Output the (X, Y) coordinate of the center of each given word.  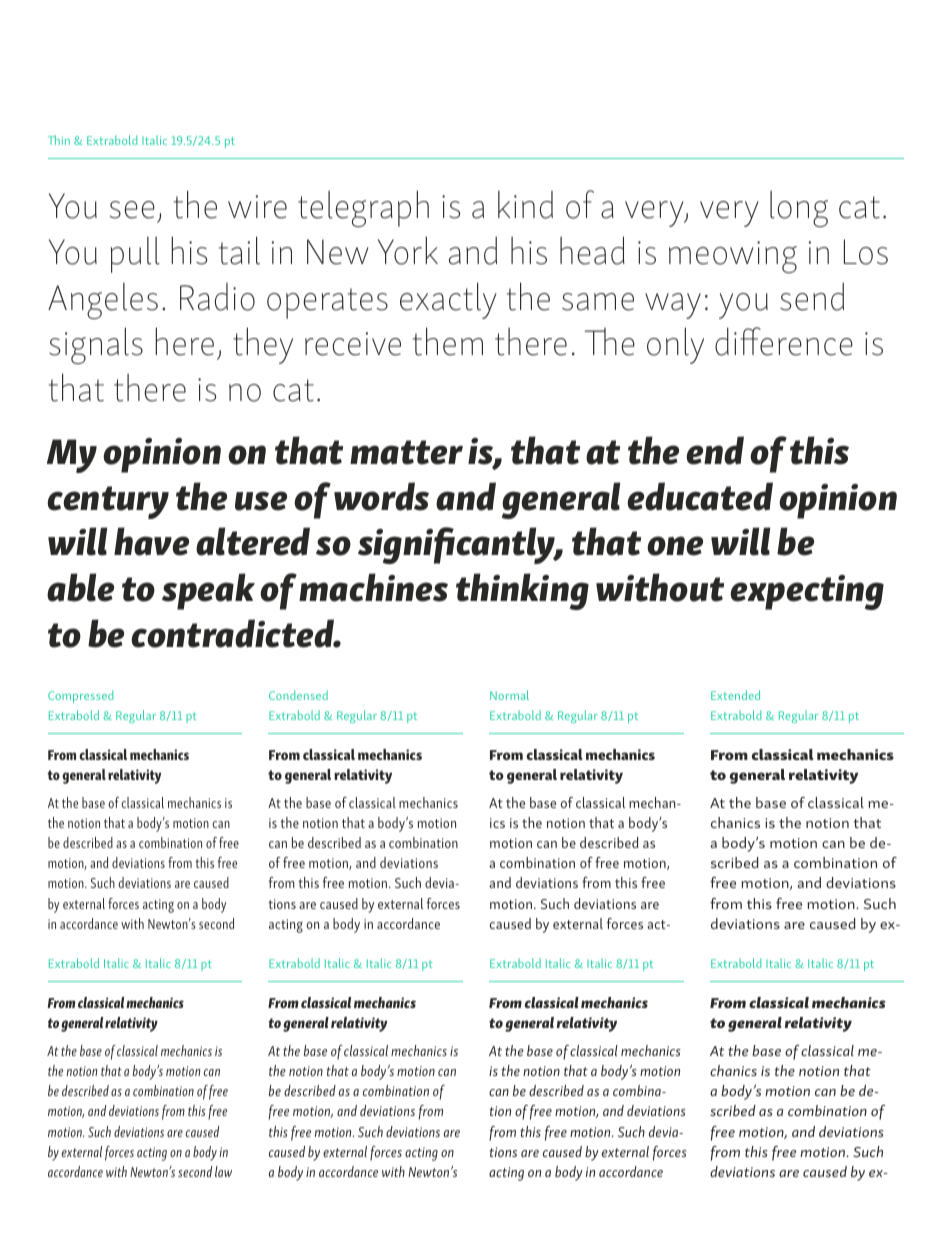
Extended (735, 695)
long (799, 209)
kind (525, 205)
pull (135, 255)
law (223, 1171)
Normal (509, 695)
